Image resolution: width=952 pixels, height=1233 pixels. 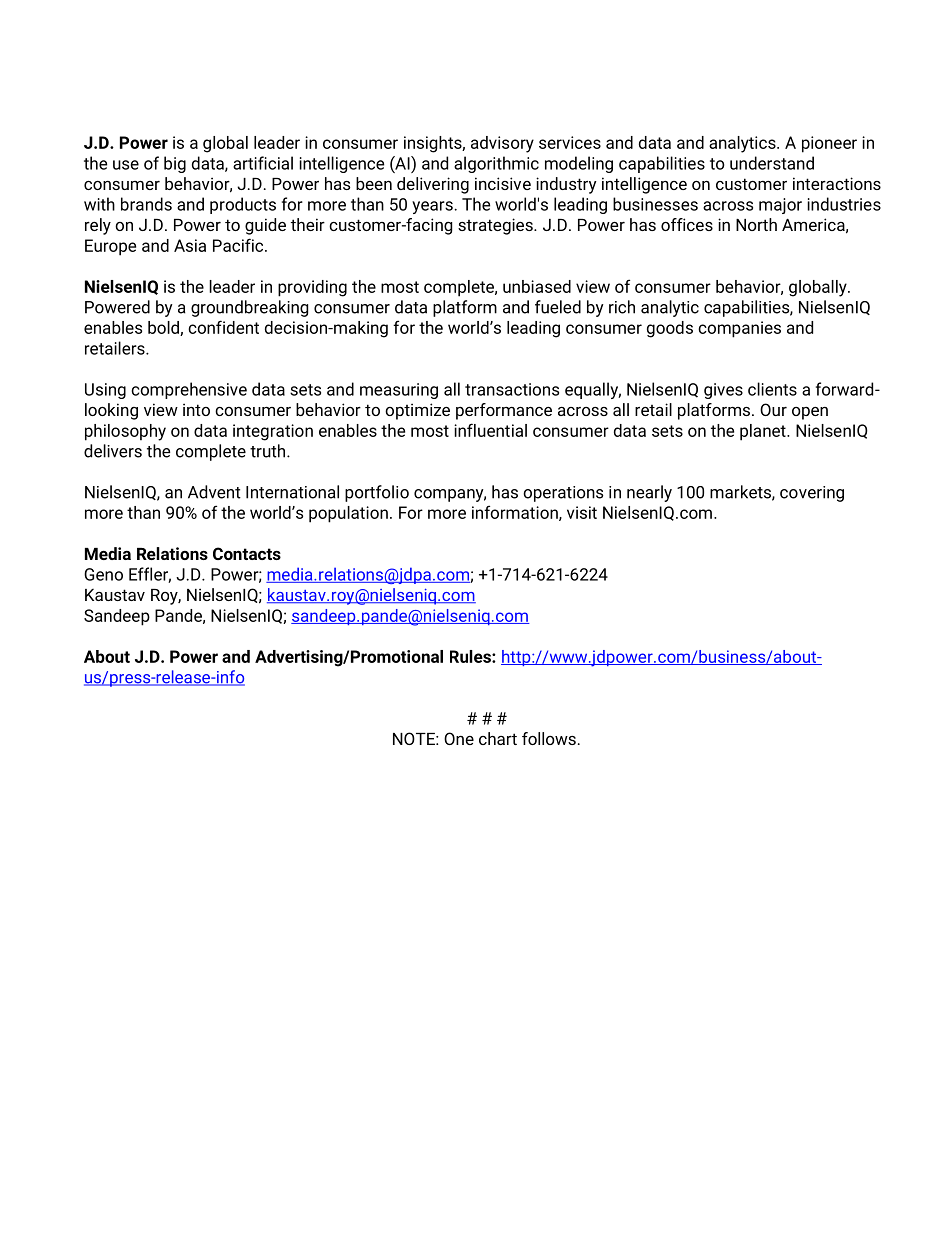 I want to click on influential, so click(x=490, y=430).
